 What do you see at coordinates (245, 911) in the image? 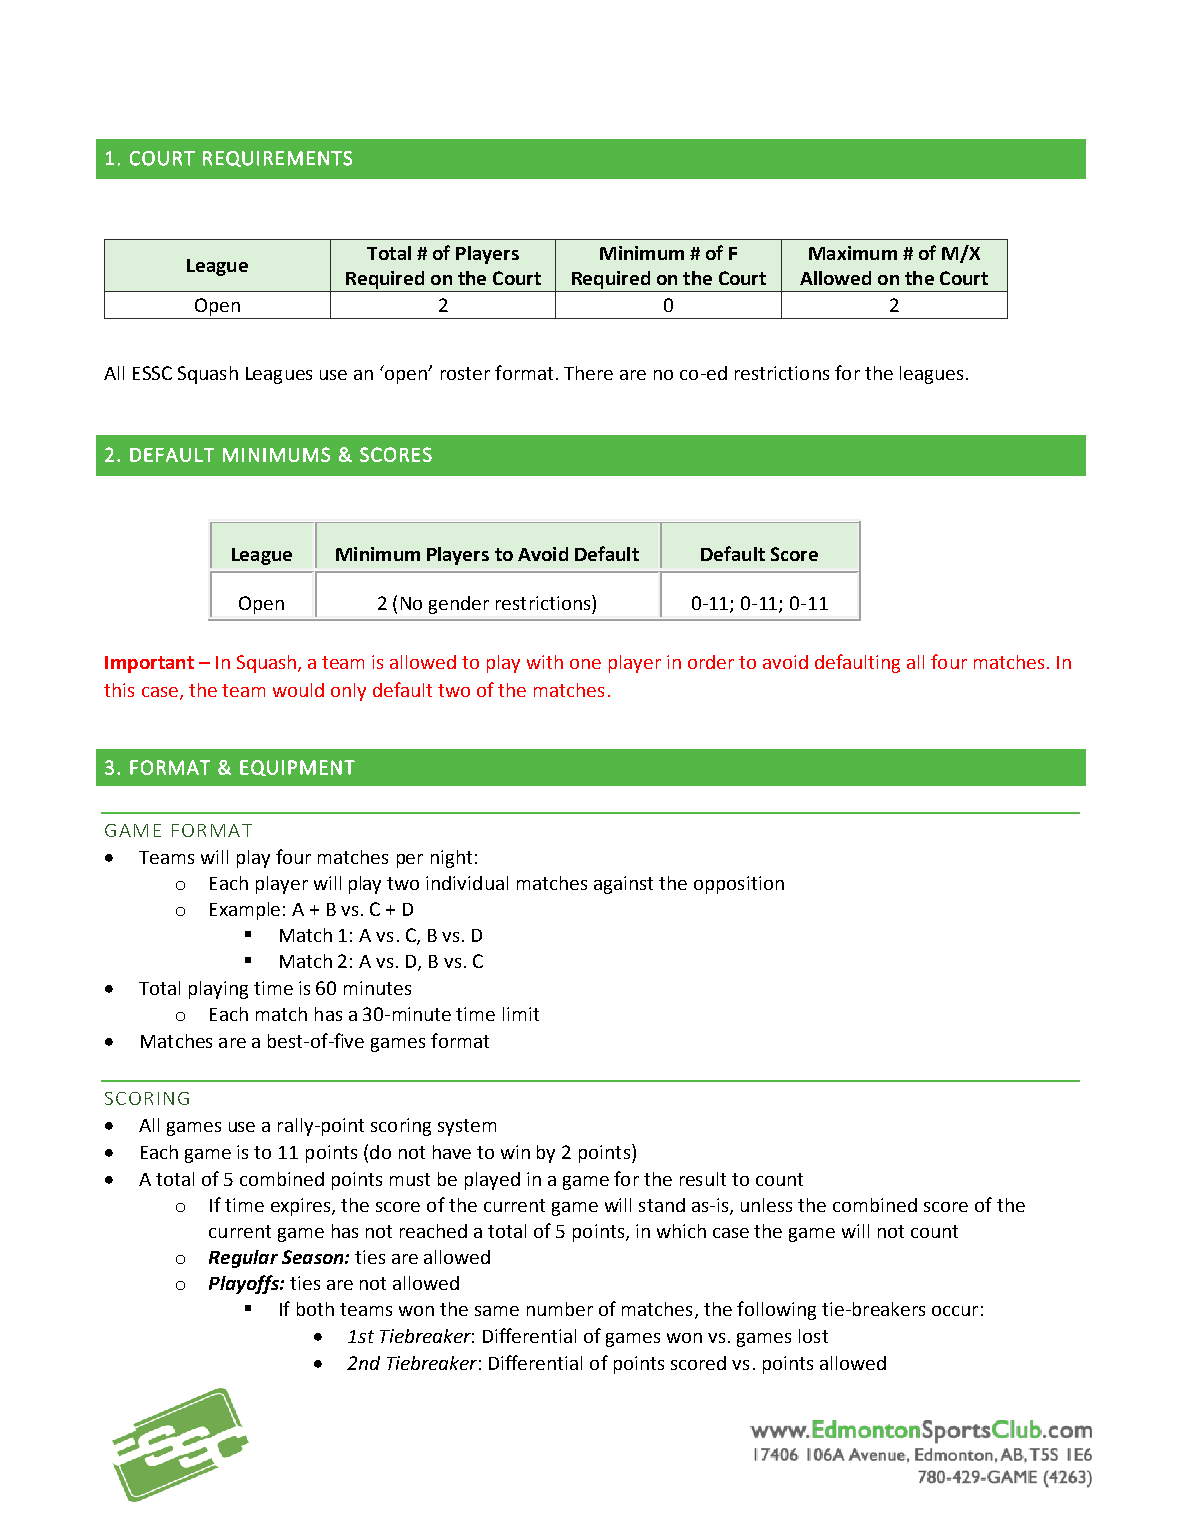
I see `Example` at bounding box center [245, 911].
